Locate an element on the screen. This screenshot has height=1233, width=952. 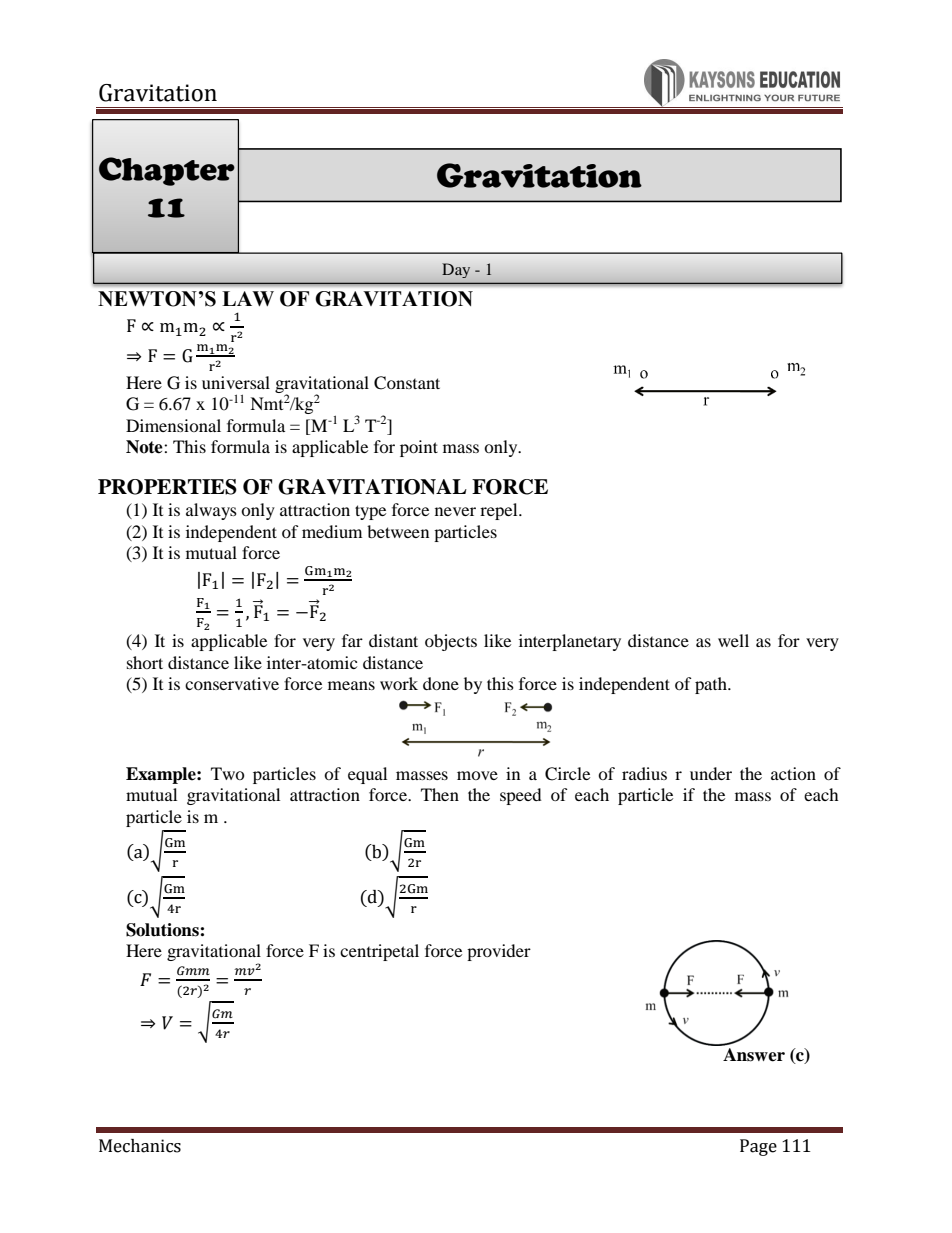
always is located at coordinates (211, 511).
